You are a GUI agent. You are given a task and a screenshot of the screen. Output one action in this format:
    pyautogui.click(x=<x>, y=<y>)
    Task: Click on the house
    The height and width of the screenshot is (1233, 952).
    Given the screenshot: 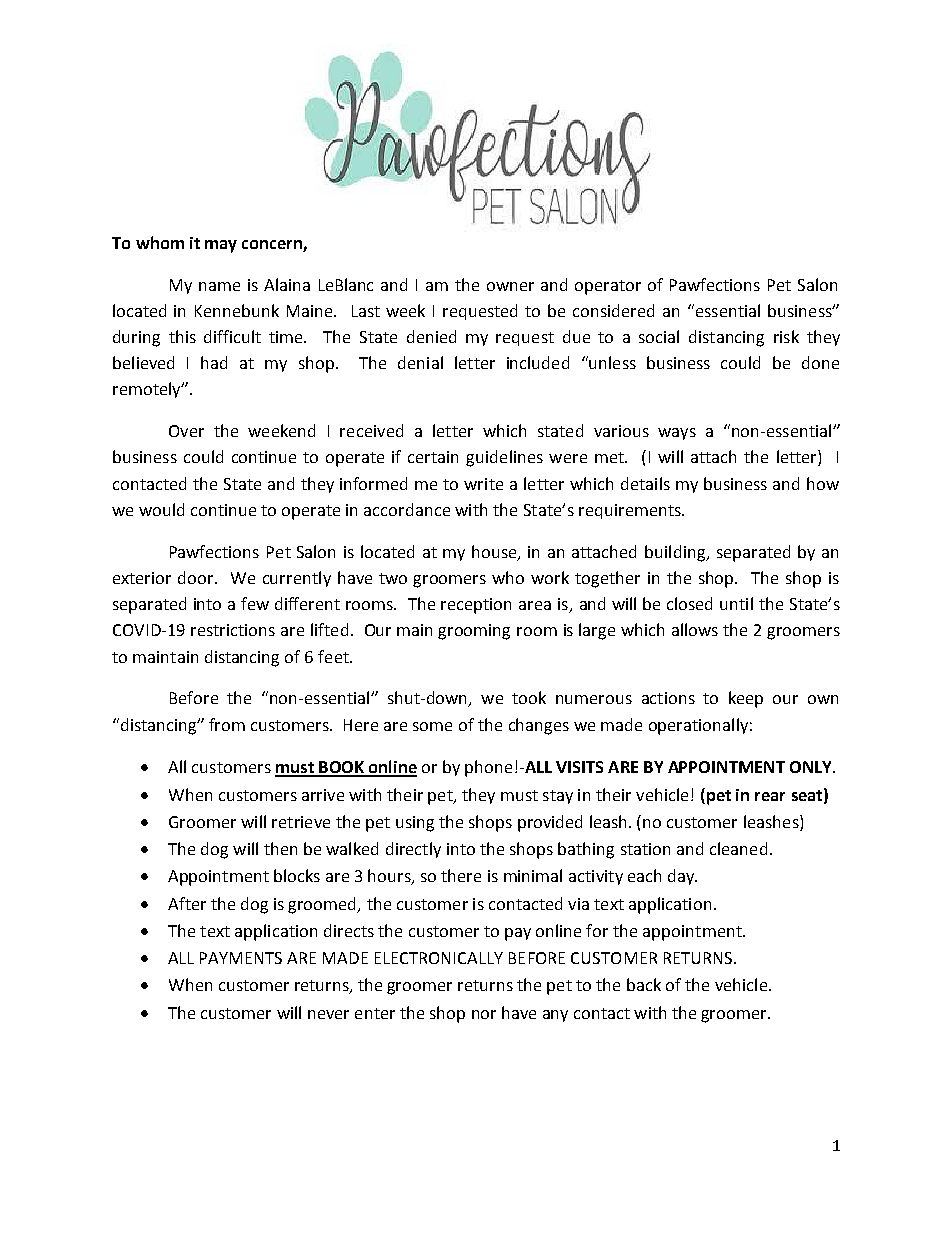 What is the action you would take?
    pyautogui.click(x=495, y=552)
